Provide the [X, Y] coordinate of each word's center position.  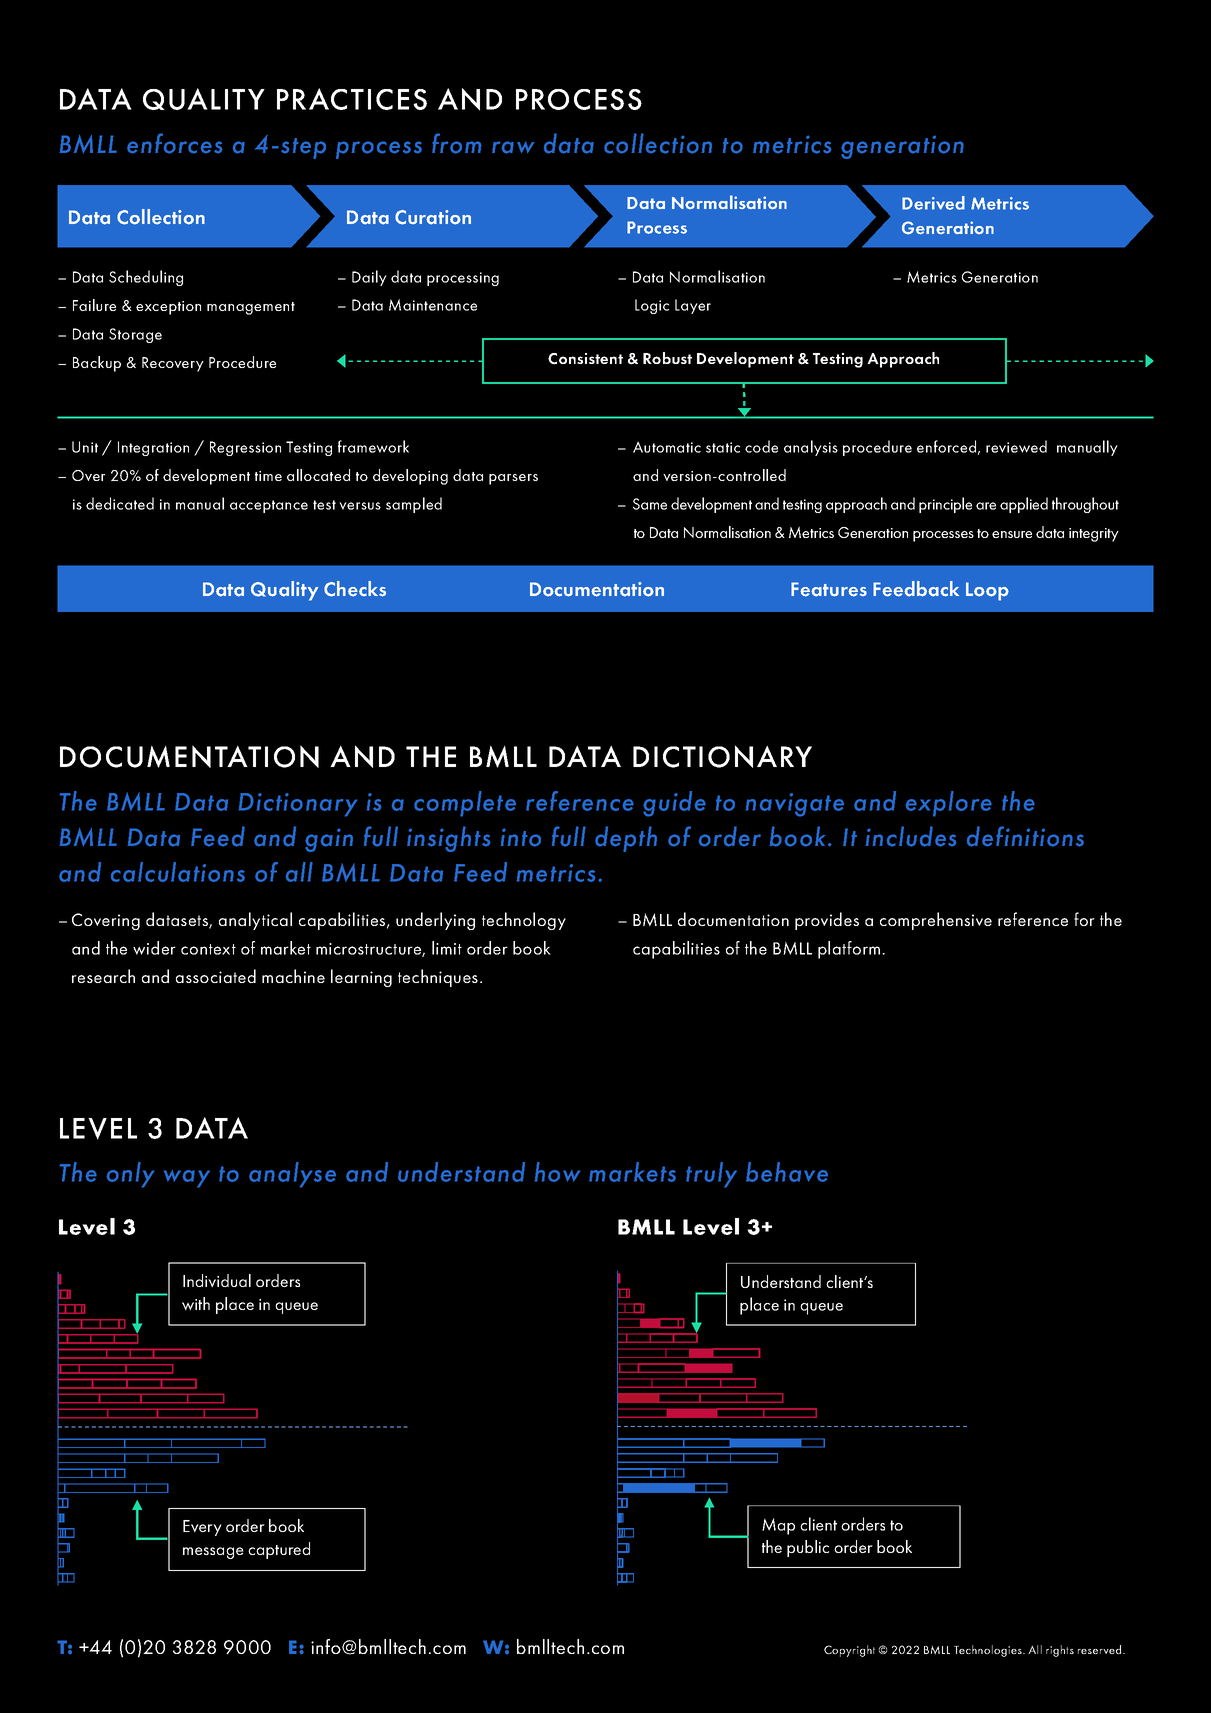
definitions [1025, 836]
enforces [175, 143]
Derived [933, 203]
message [213, 1553]
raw [513, 147]
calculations [178, 872]
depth [626, 839]
